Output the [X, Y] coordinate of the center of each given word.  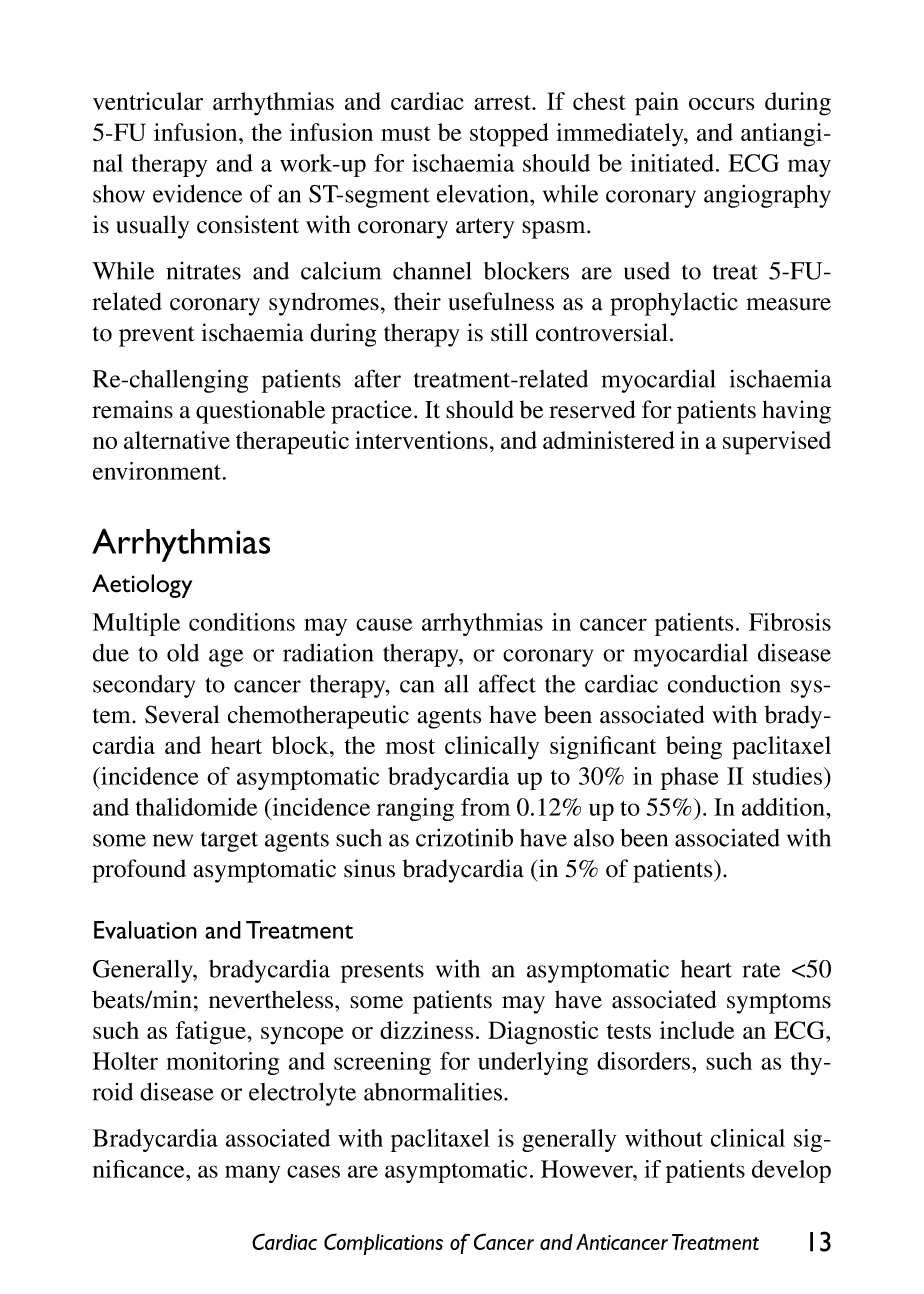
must [406, 133]
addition [784, 807]
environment [158, 471]
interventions [421, 440]
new [173, 840]
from [486, 807]
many [252, 1174]
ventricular [148, 101]
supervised [777, 443]
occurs [722, 104]
